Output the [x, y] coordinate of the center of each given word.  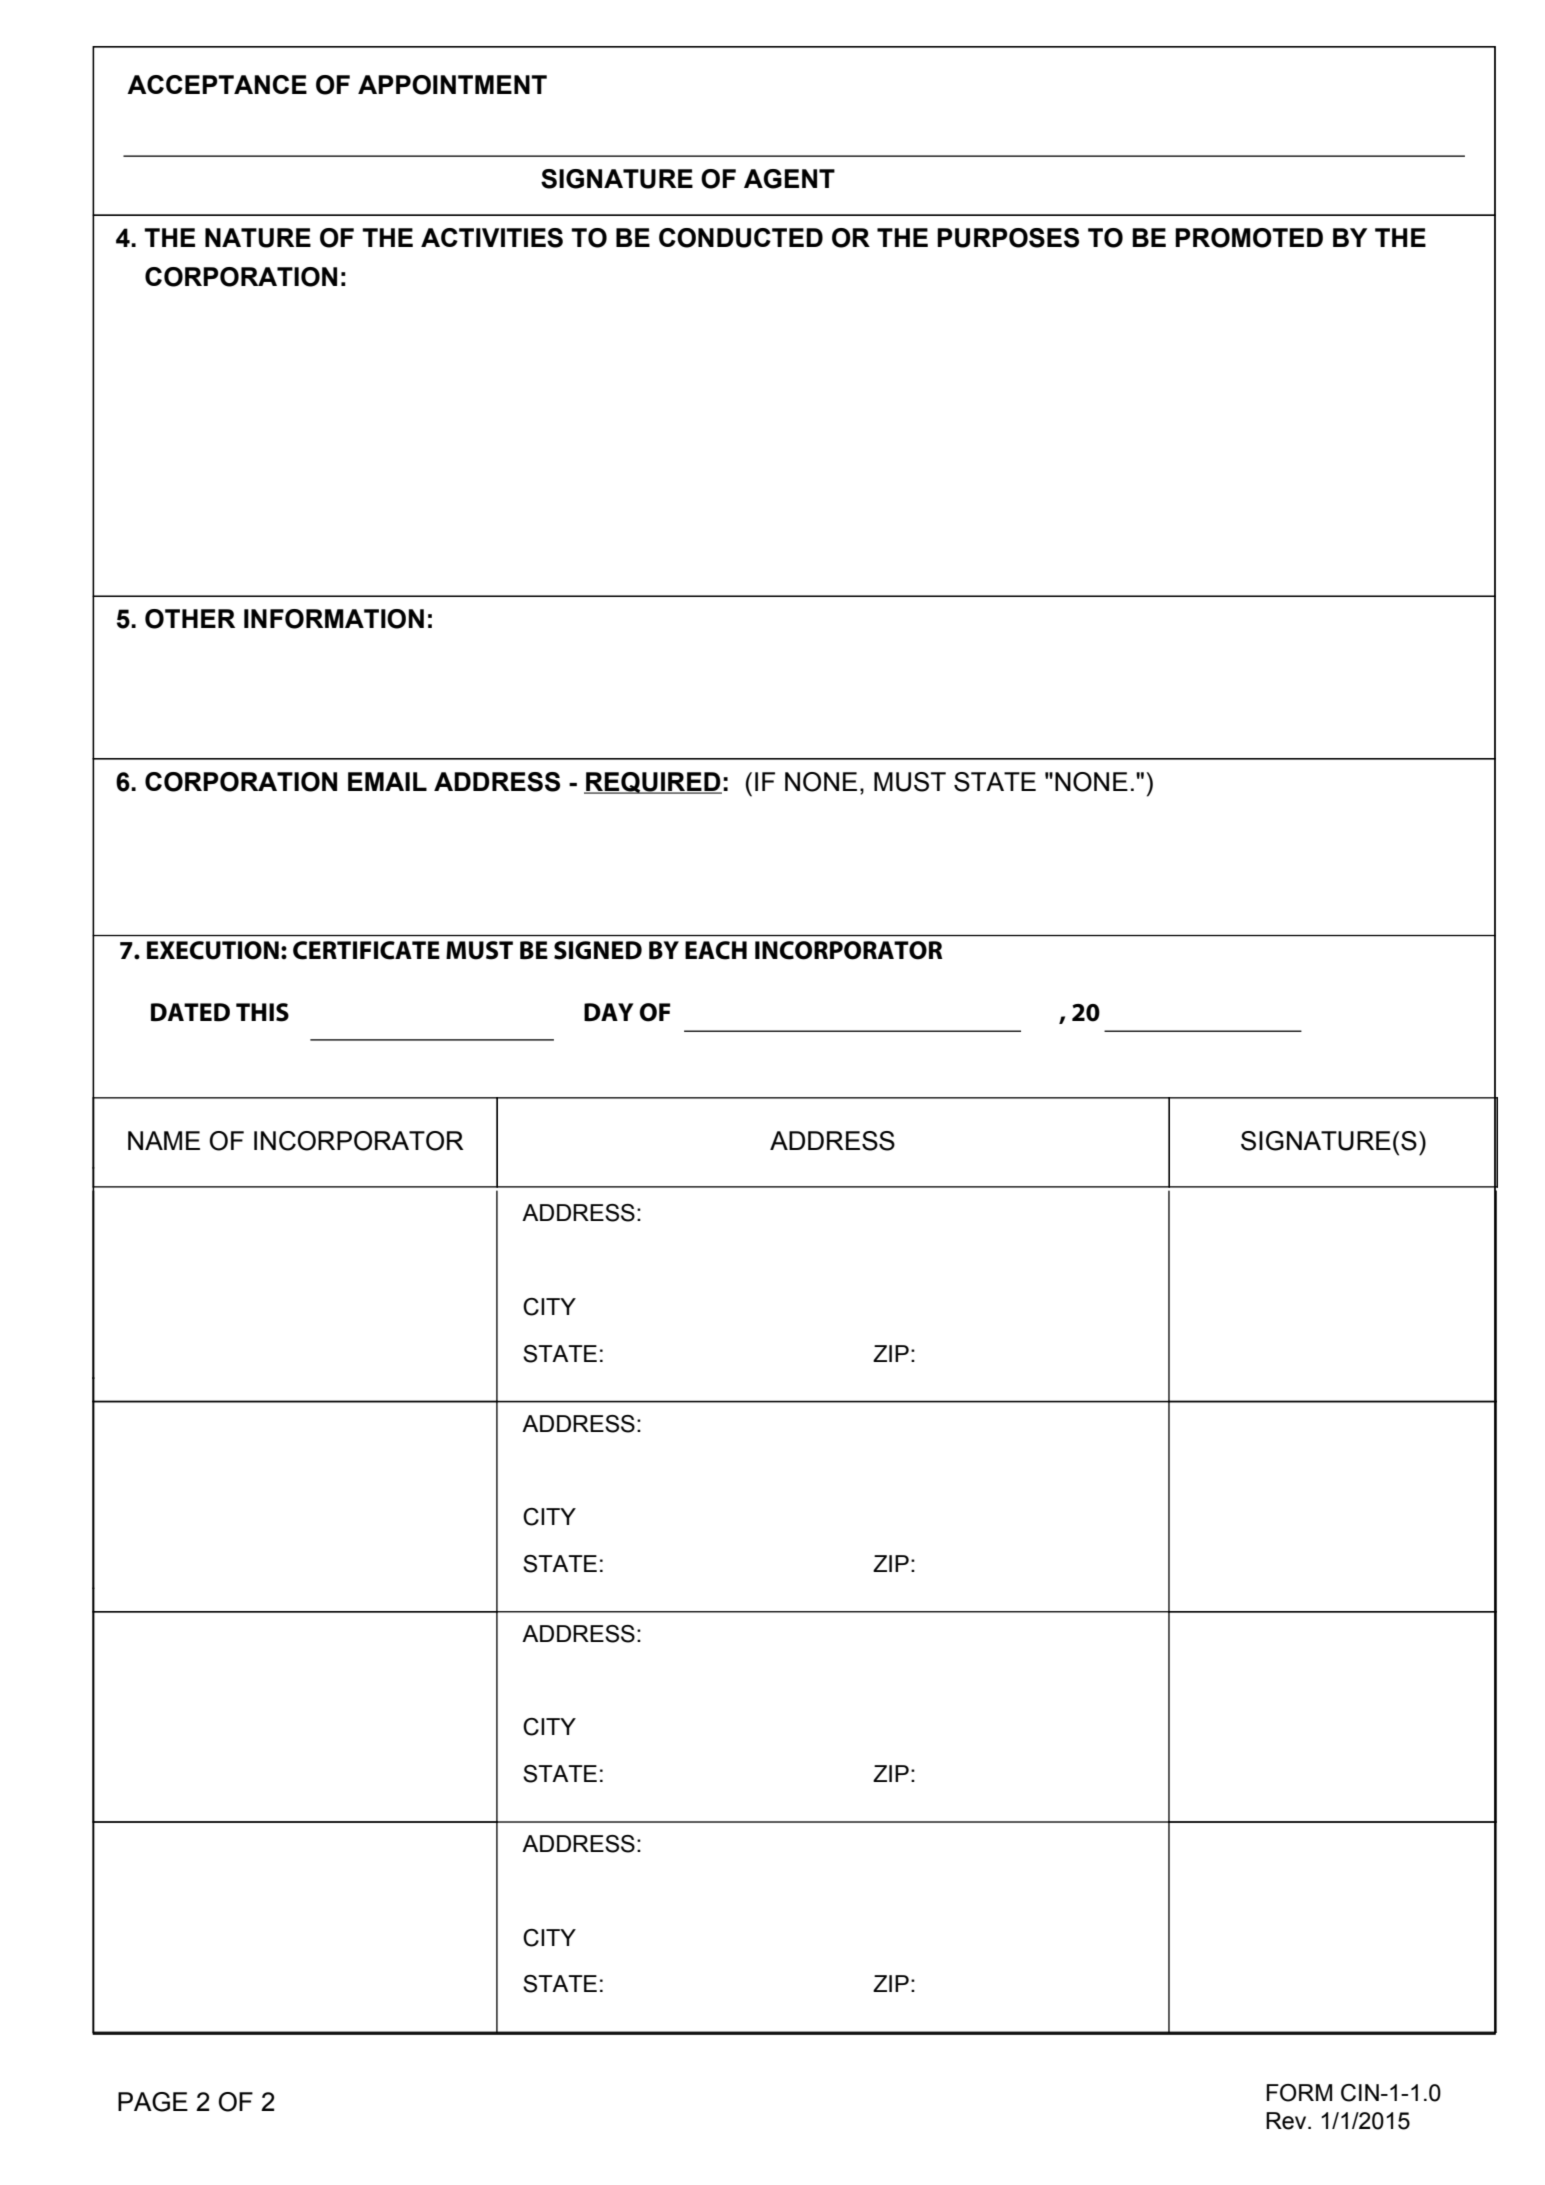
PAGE [153, 2102]
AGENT [789, 179]
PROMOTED [1249, 238]
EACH [716, 950]
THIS [262, 1012]
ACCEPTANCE [217, 84]
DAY [609, 1012]
